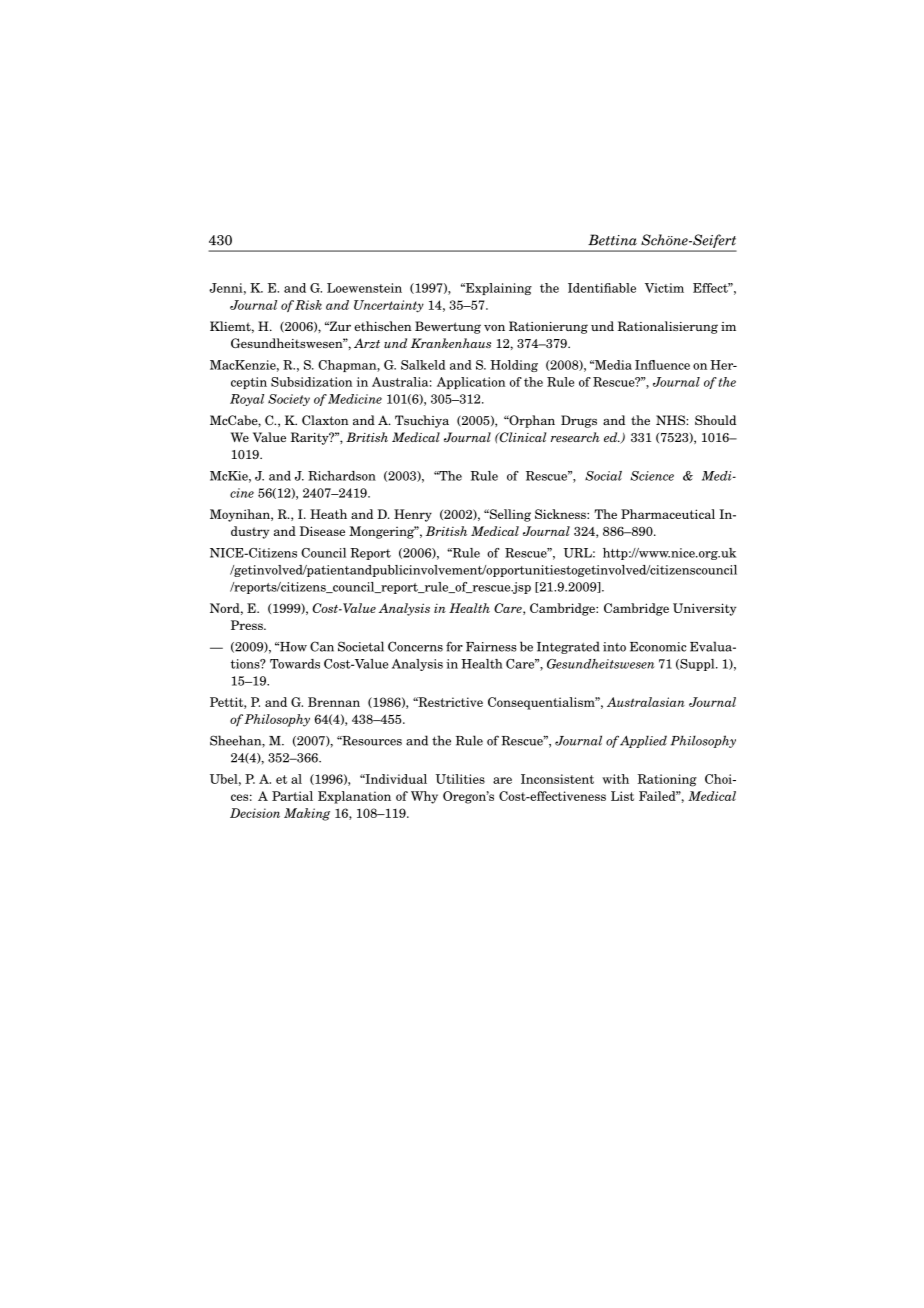  I want to click on Rationing, so click(667, 780).
